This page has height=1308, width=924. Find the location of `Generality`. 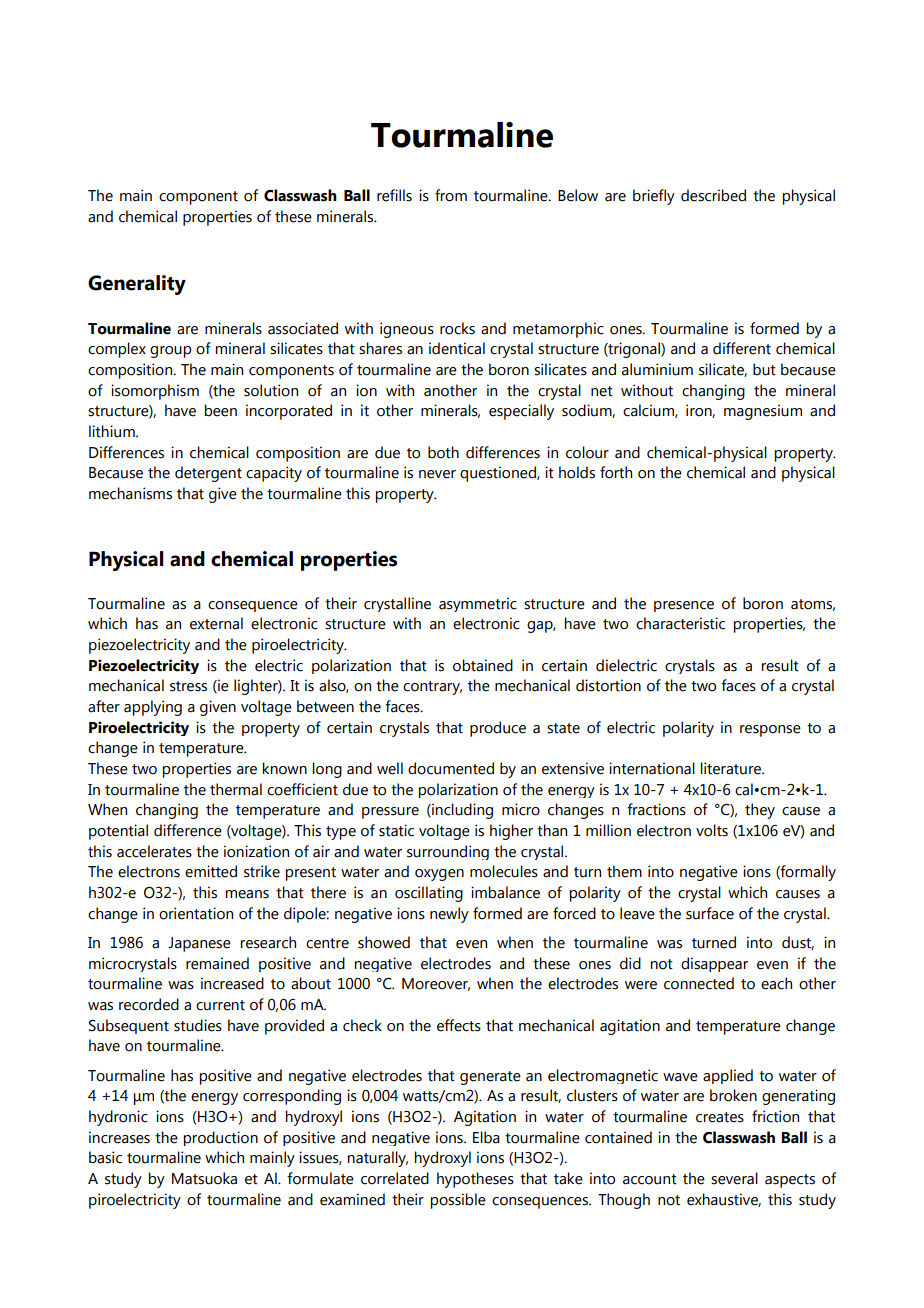

Generality is located at coordinates (137, 285).
